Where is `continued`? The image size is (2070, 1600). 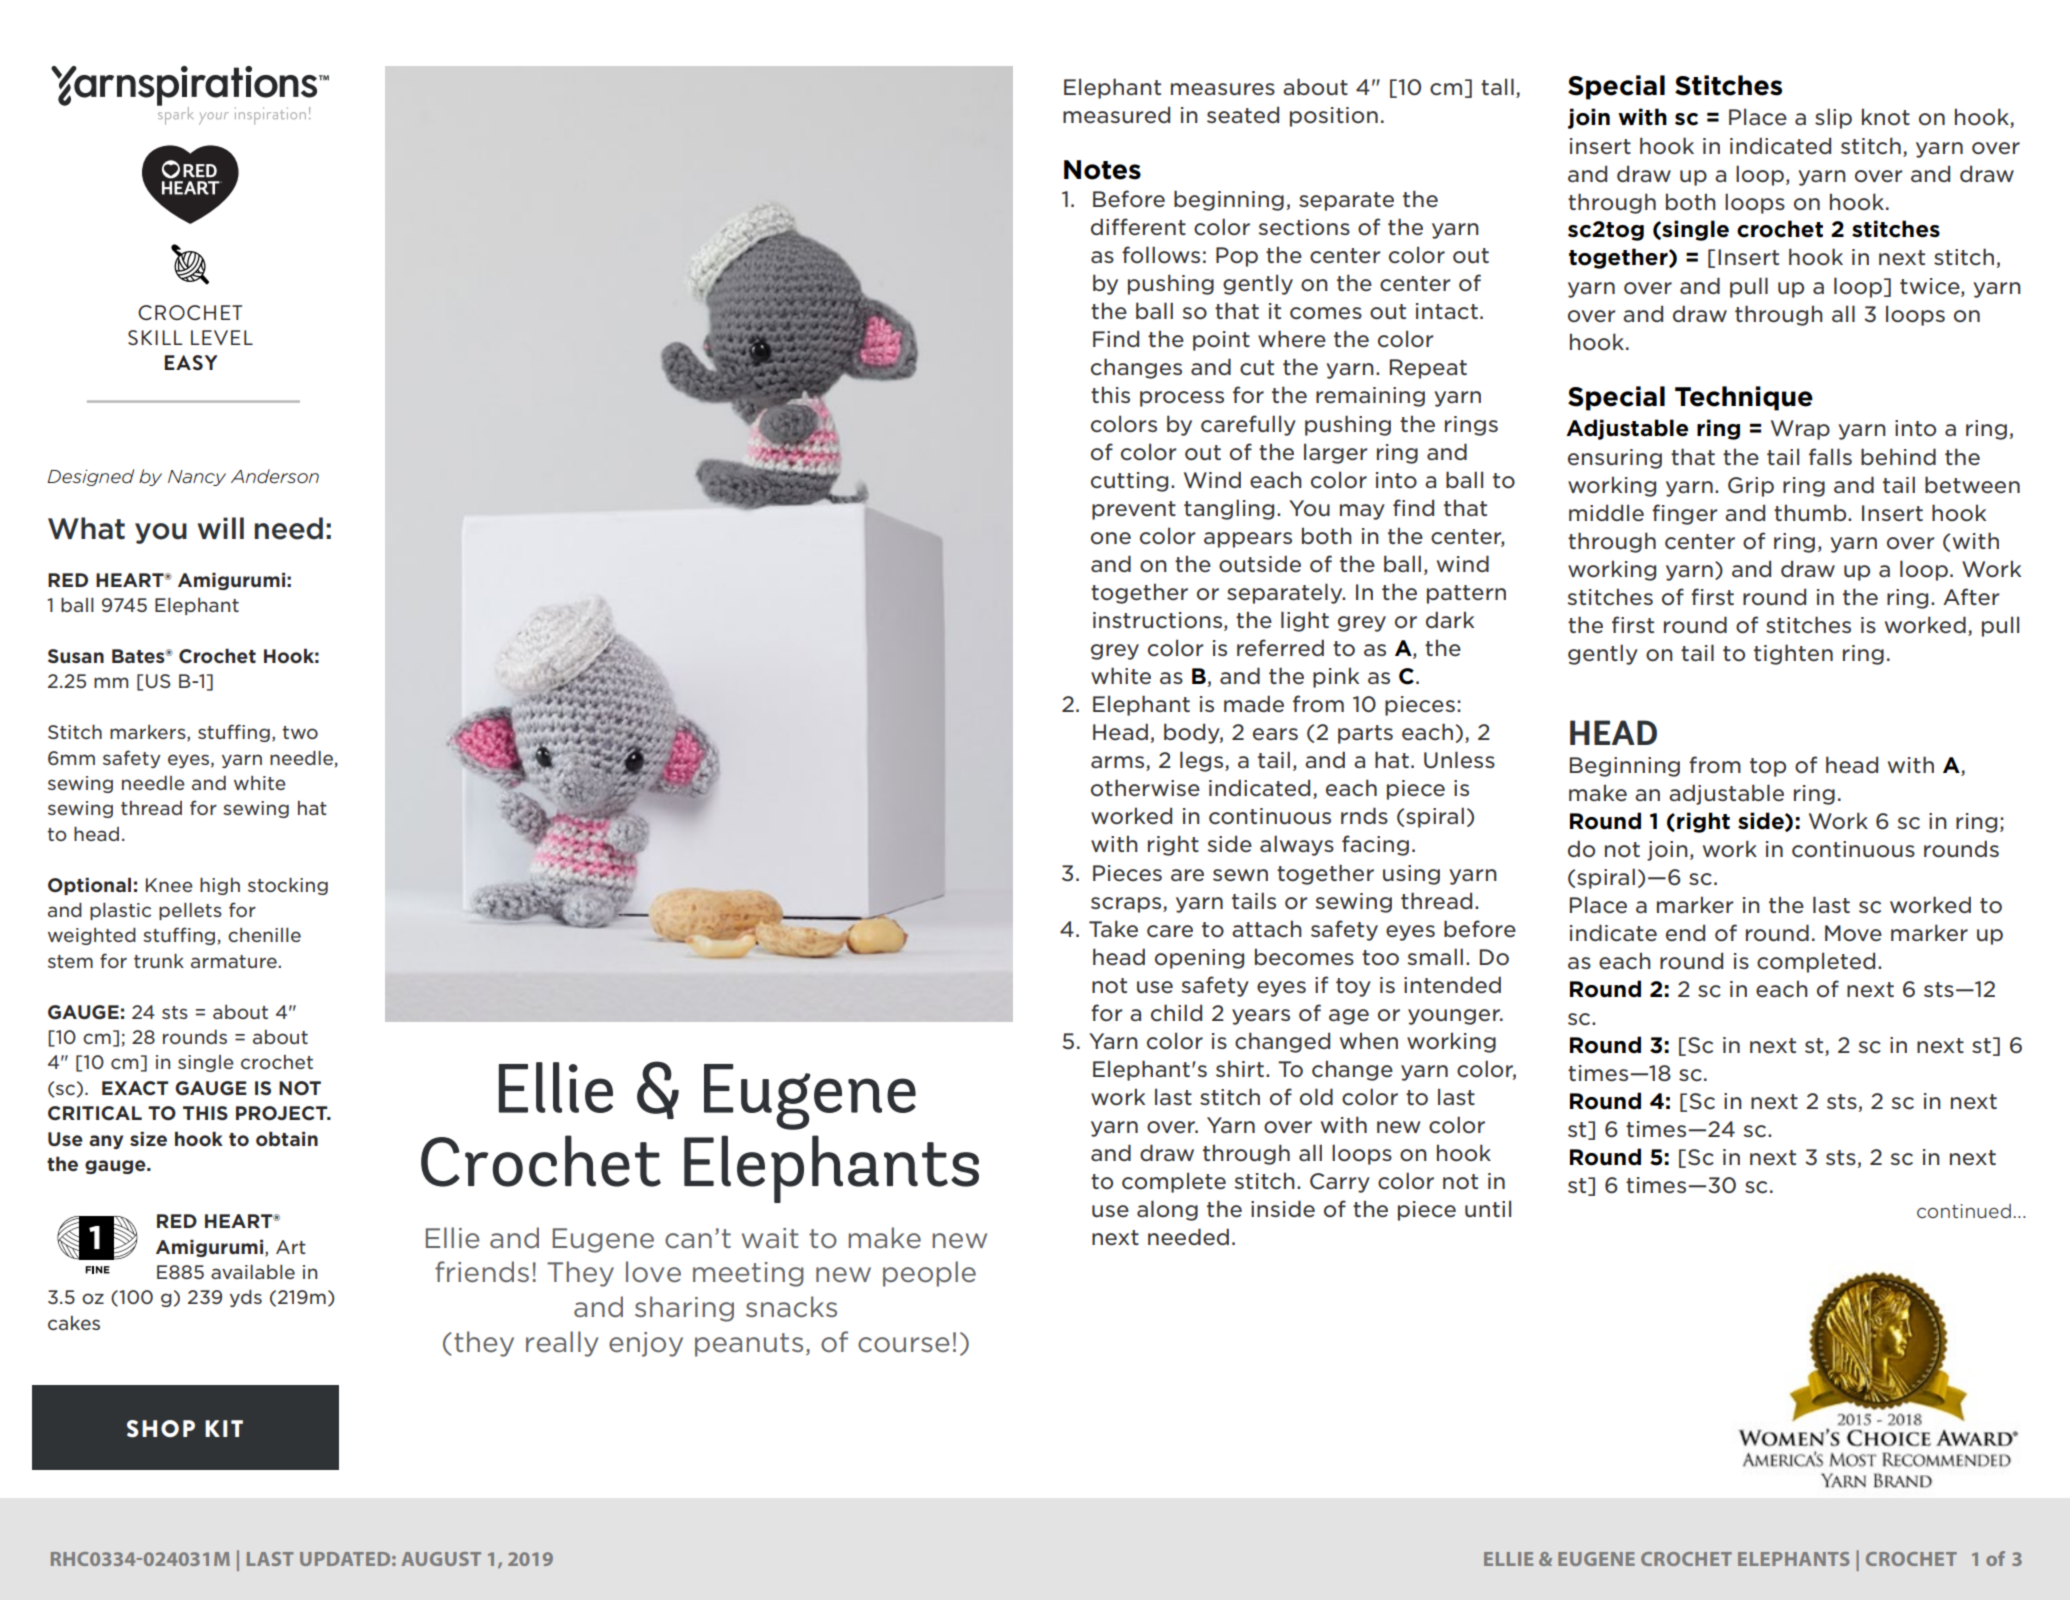 continued is located at coordinates (1964, 1211).
